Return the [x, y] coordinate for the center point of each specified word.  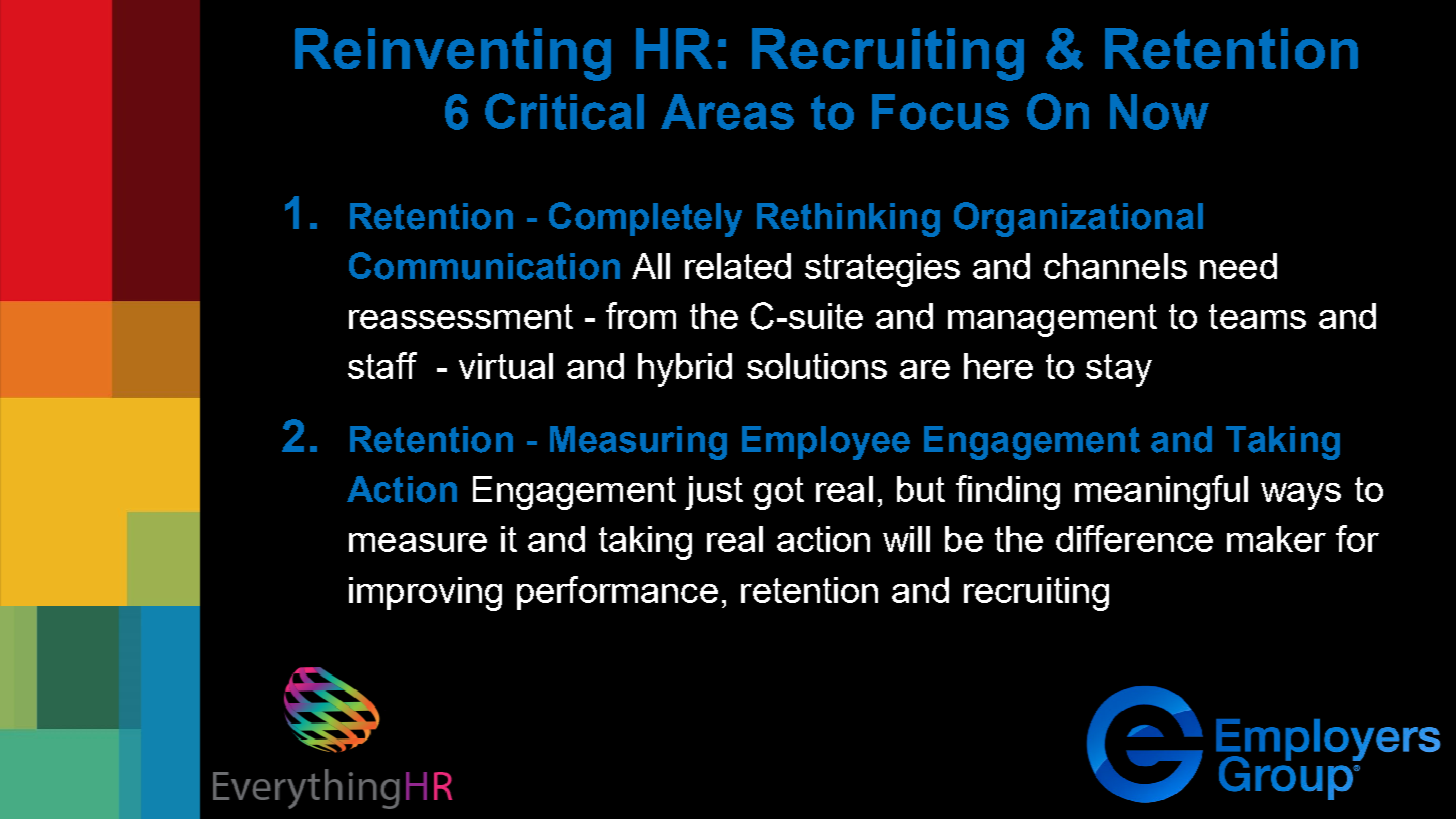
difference [1134, 538]
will [906, 539]
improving [425, 594]
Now [1159, 112]
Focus [940, 112]
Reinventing [453, 54]
